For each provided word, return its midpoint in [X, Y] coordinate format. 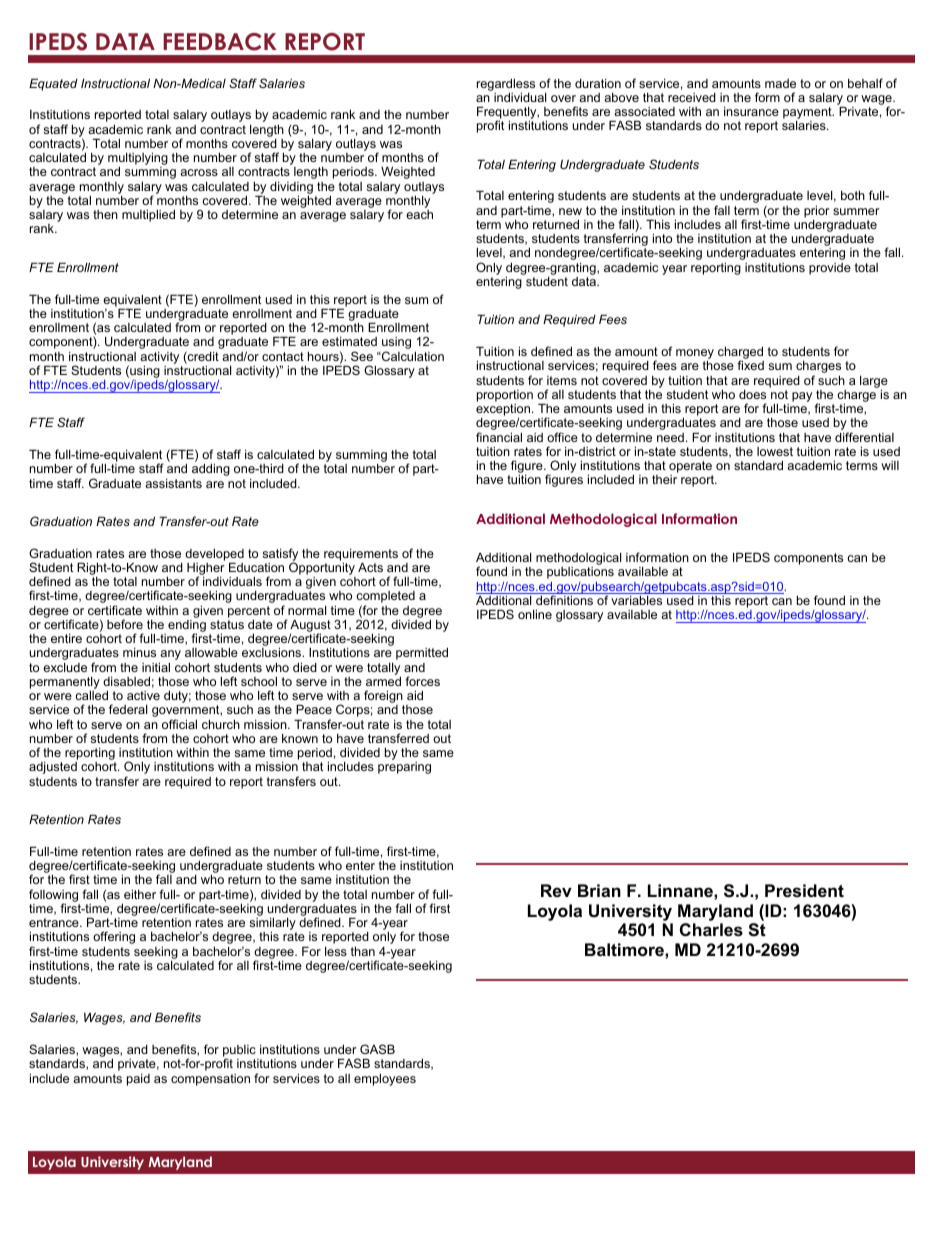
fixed [750, 365]
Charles [711, 930]
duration [598, 83]
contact [283, 356]
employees [385, 1080]
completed [385, 598]
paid [138, 1080]
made [780, 83]
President [804, 891]
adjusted [53, 768]
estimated [349, 341]
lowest [775, 451]
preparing [404, 768]
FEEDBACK [220, 42]
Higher [206, 570]
